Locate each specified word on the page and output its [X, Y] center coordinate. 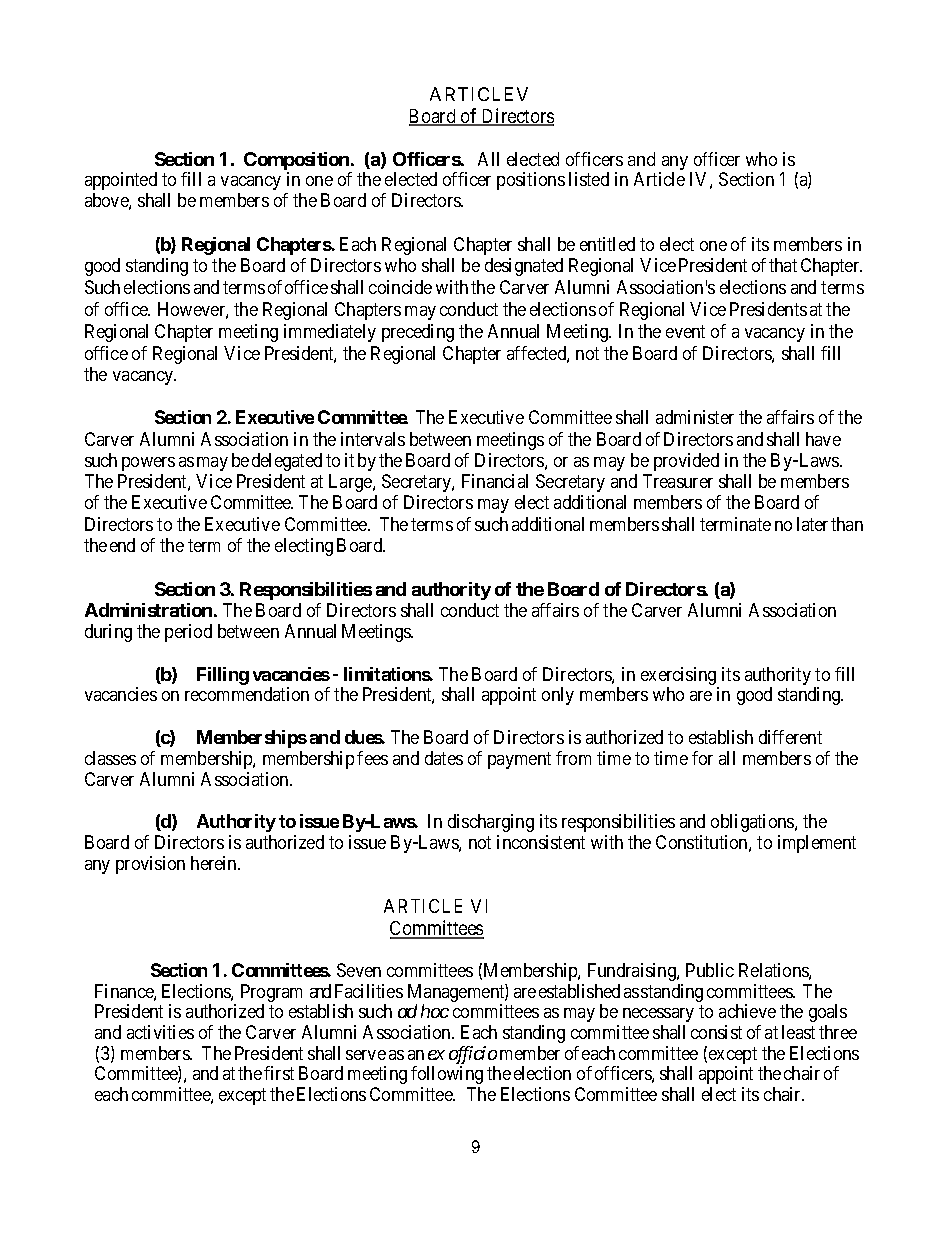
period [188, 633]
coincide [400, 287]
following [447, 1075]
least [798, 1032]
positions [531, 181]
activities [160, 1032]
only [558, 696]
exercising [680, 677]
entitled [607, 244]
